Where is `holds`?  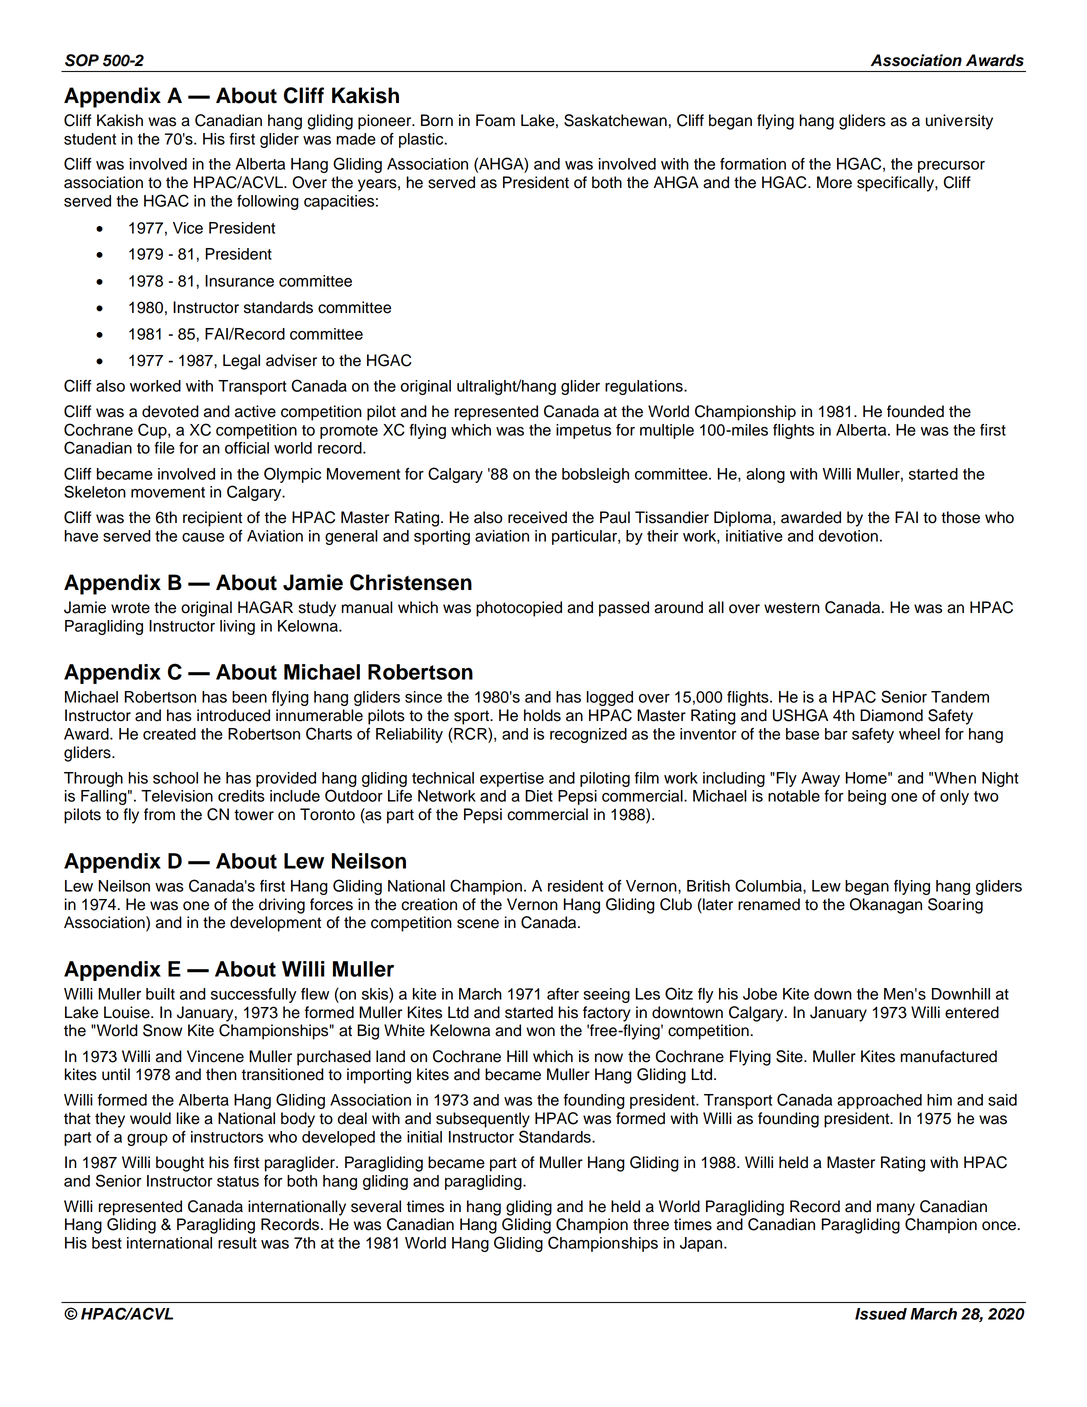
holds is located at coordinates (542, 715).
